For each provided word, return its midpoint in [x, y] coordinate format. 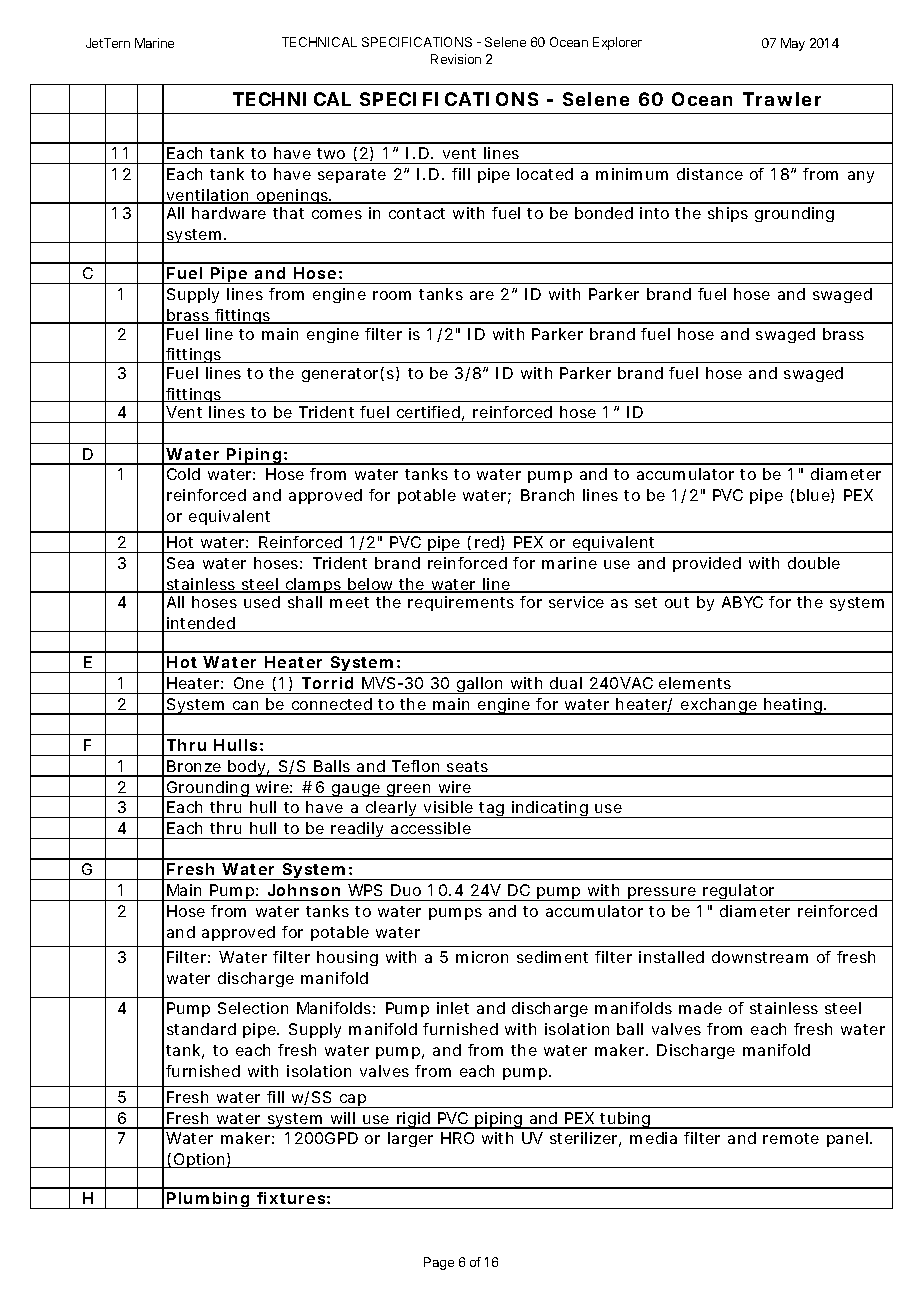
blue [814, 496]
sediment [552, 957]
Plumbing [208, 1200]
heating [793, 706]
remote [791, 1138]
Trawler [782, 99]
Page [439, 1263]
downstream [760, 957]
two [331, 153]
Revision [456, 59]
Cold [183, 474]
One [249, 683]
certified [428, 412]
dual [566, 683]
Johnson [304, 890]
